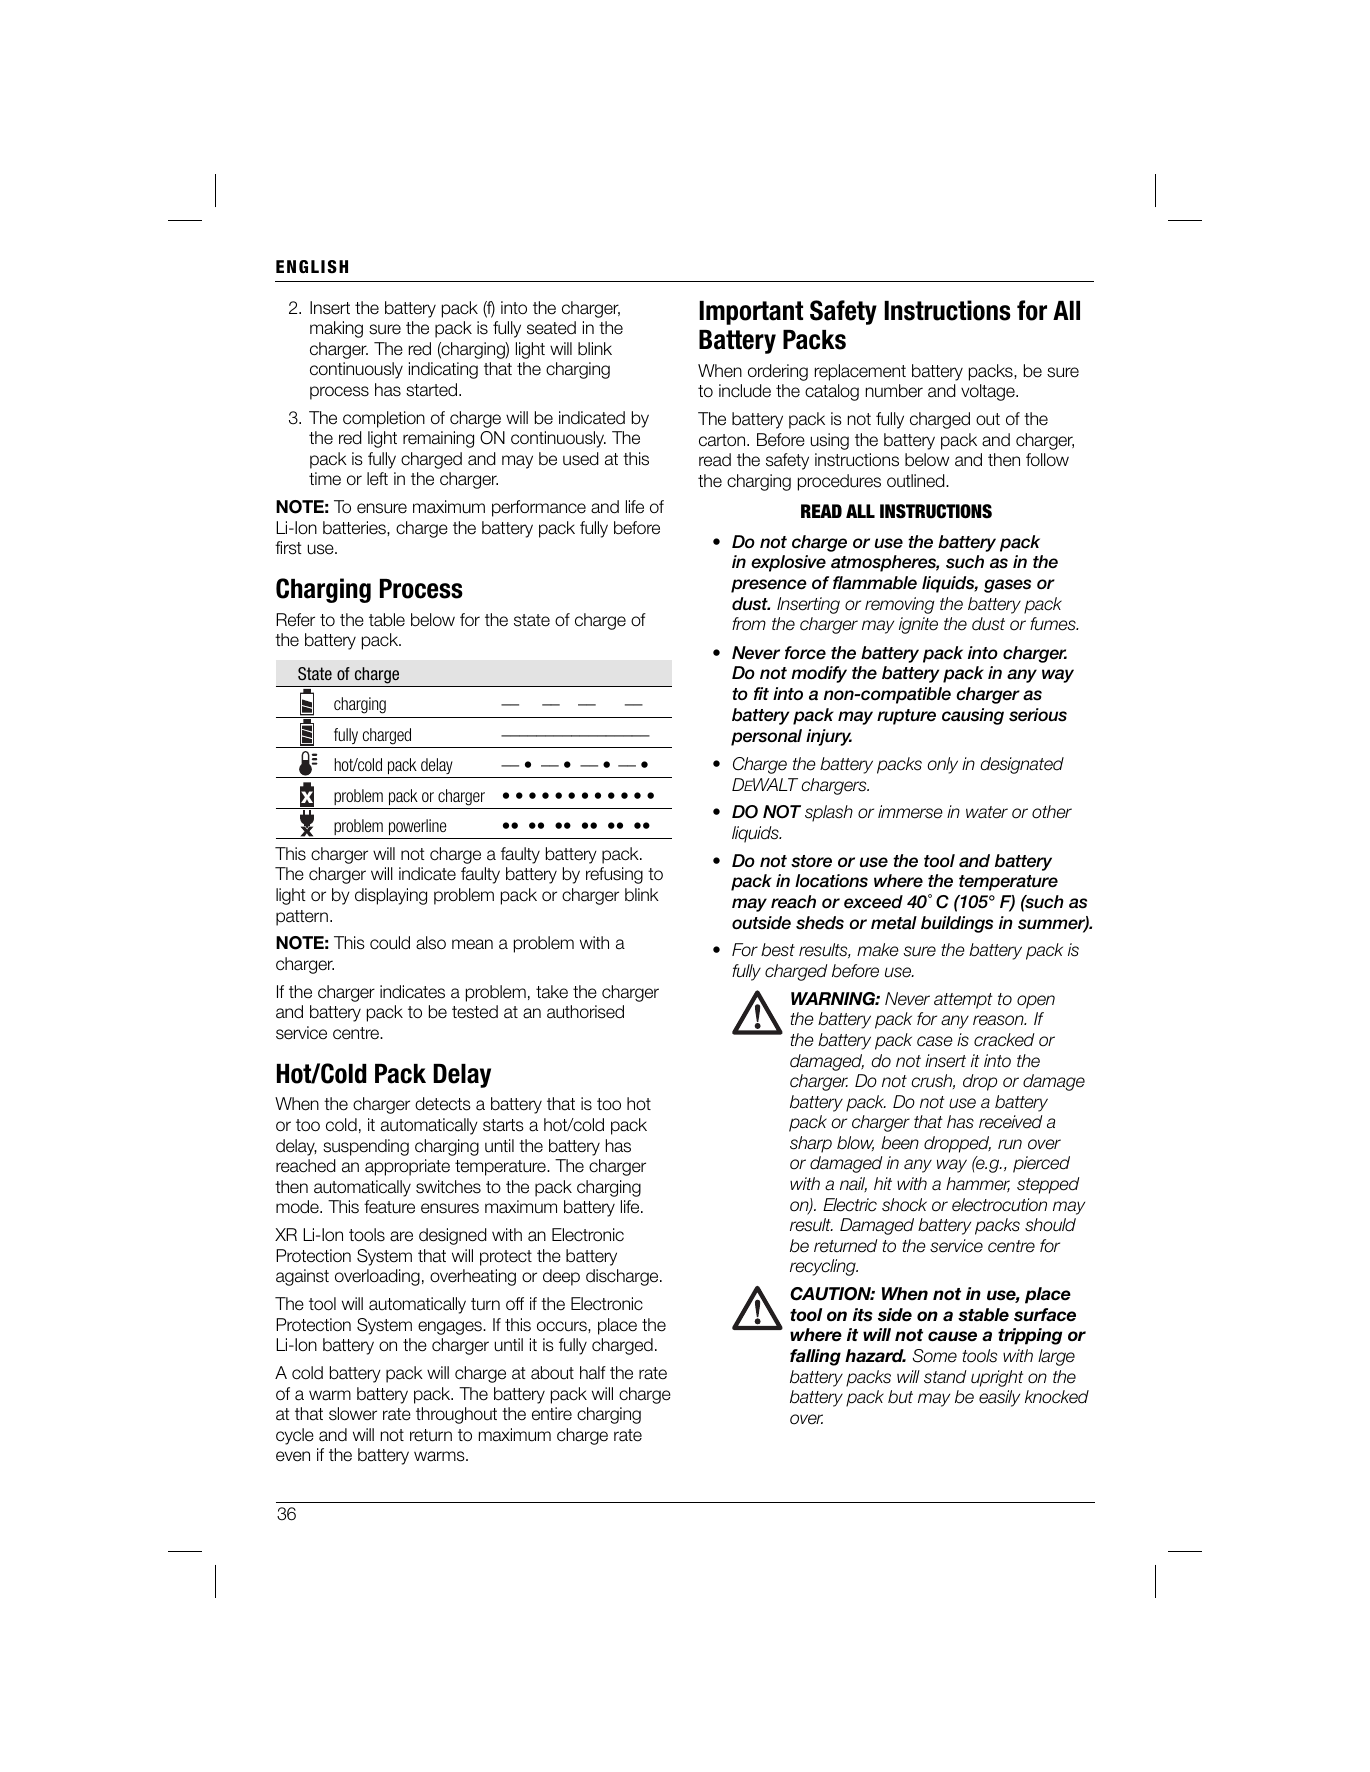  I want to click on slower, so click(353, 1414).
